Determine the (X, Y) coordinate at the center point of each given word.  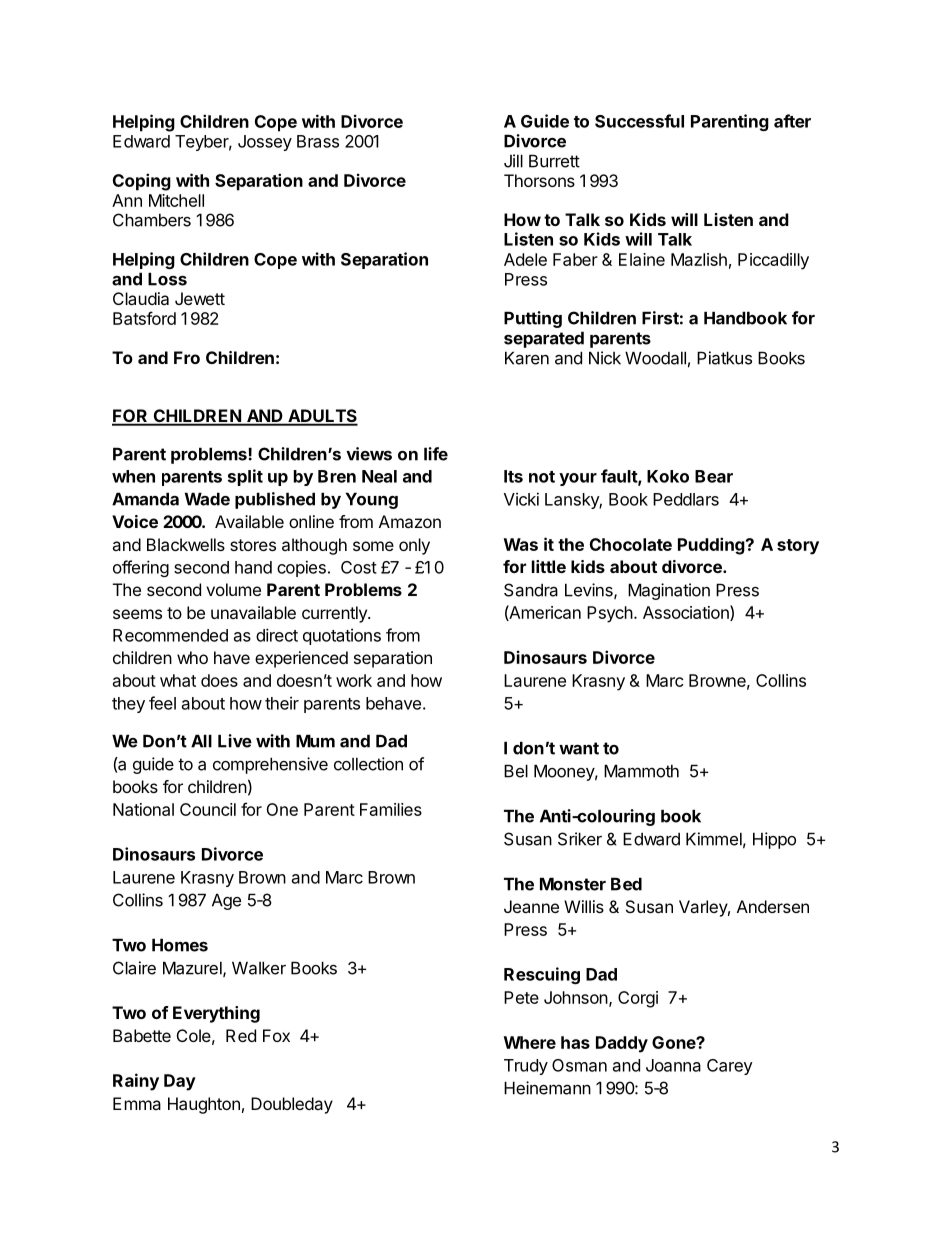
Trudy (526, 1067)
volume (233, 589)
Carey (730, 1067)
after (792, 121)
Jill (513, 161)
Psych (610, 614)
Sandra (531, 590)
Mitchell (176, 200)
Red (241, 1035)
